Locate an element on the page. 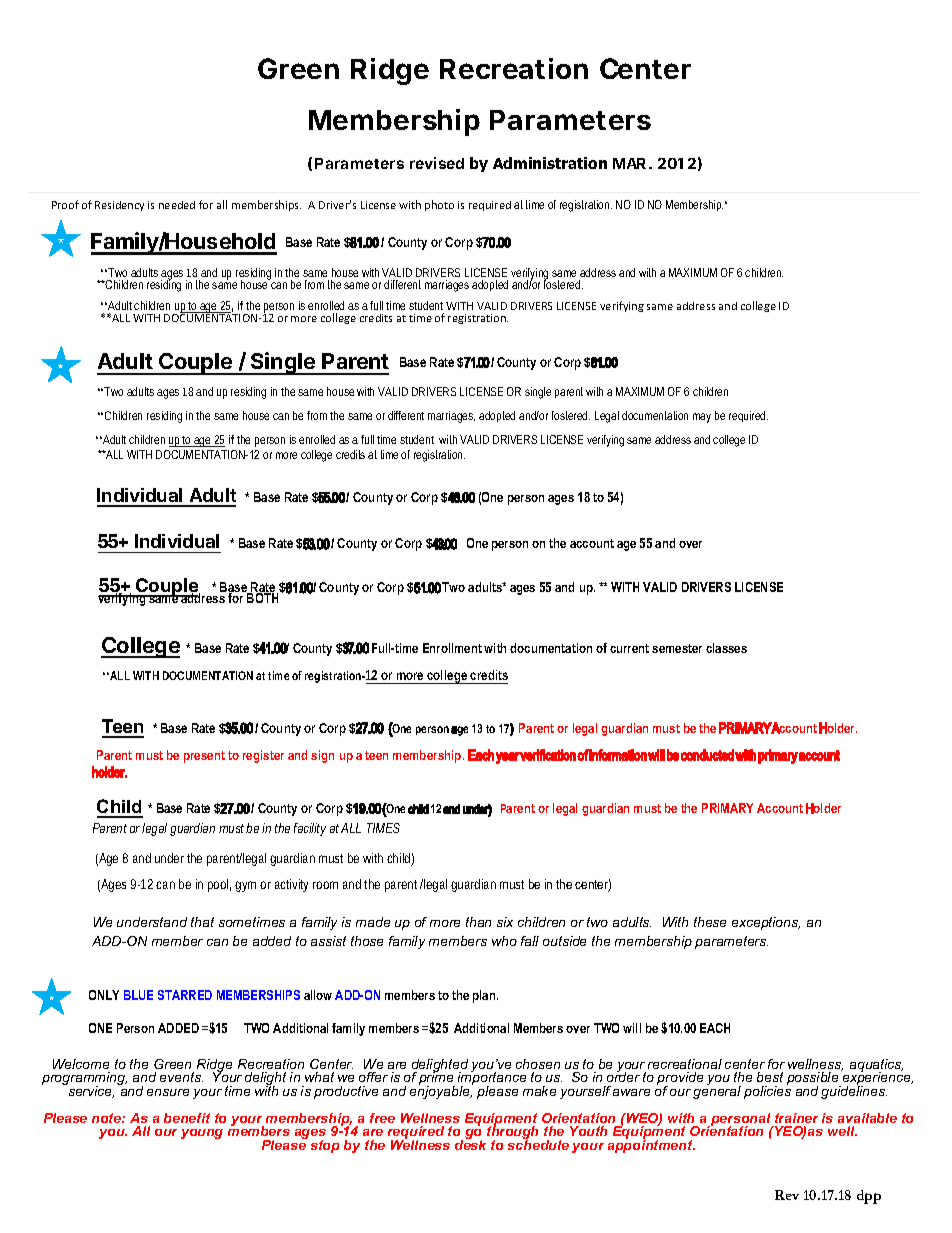  needed is located at coordinates (177, 205).
